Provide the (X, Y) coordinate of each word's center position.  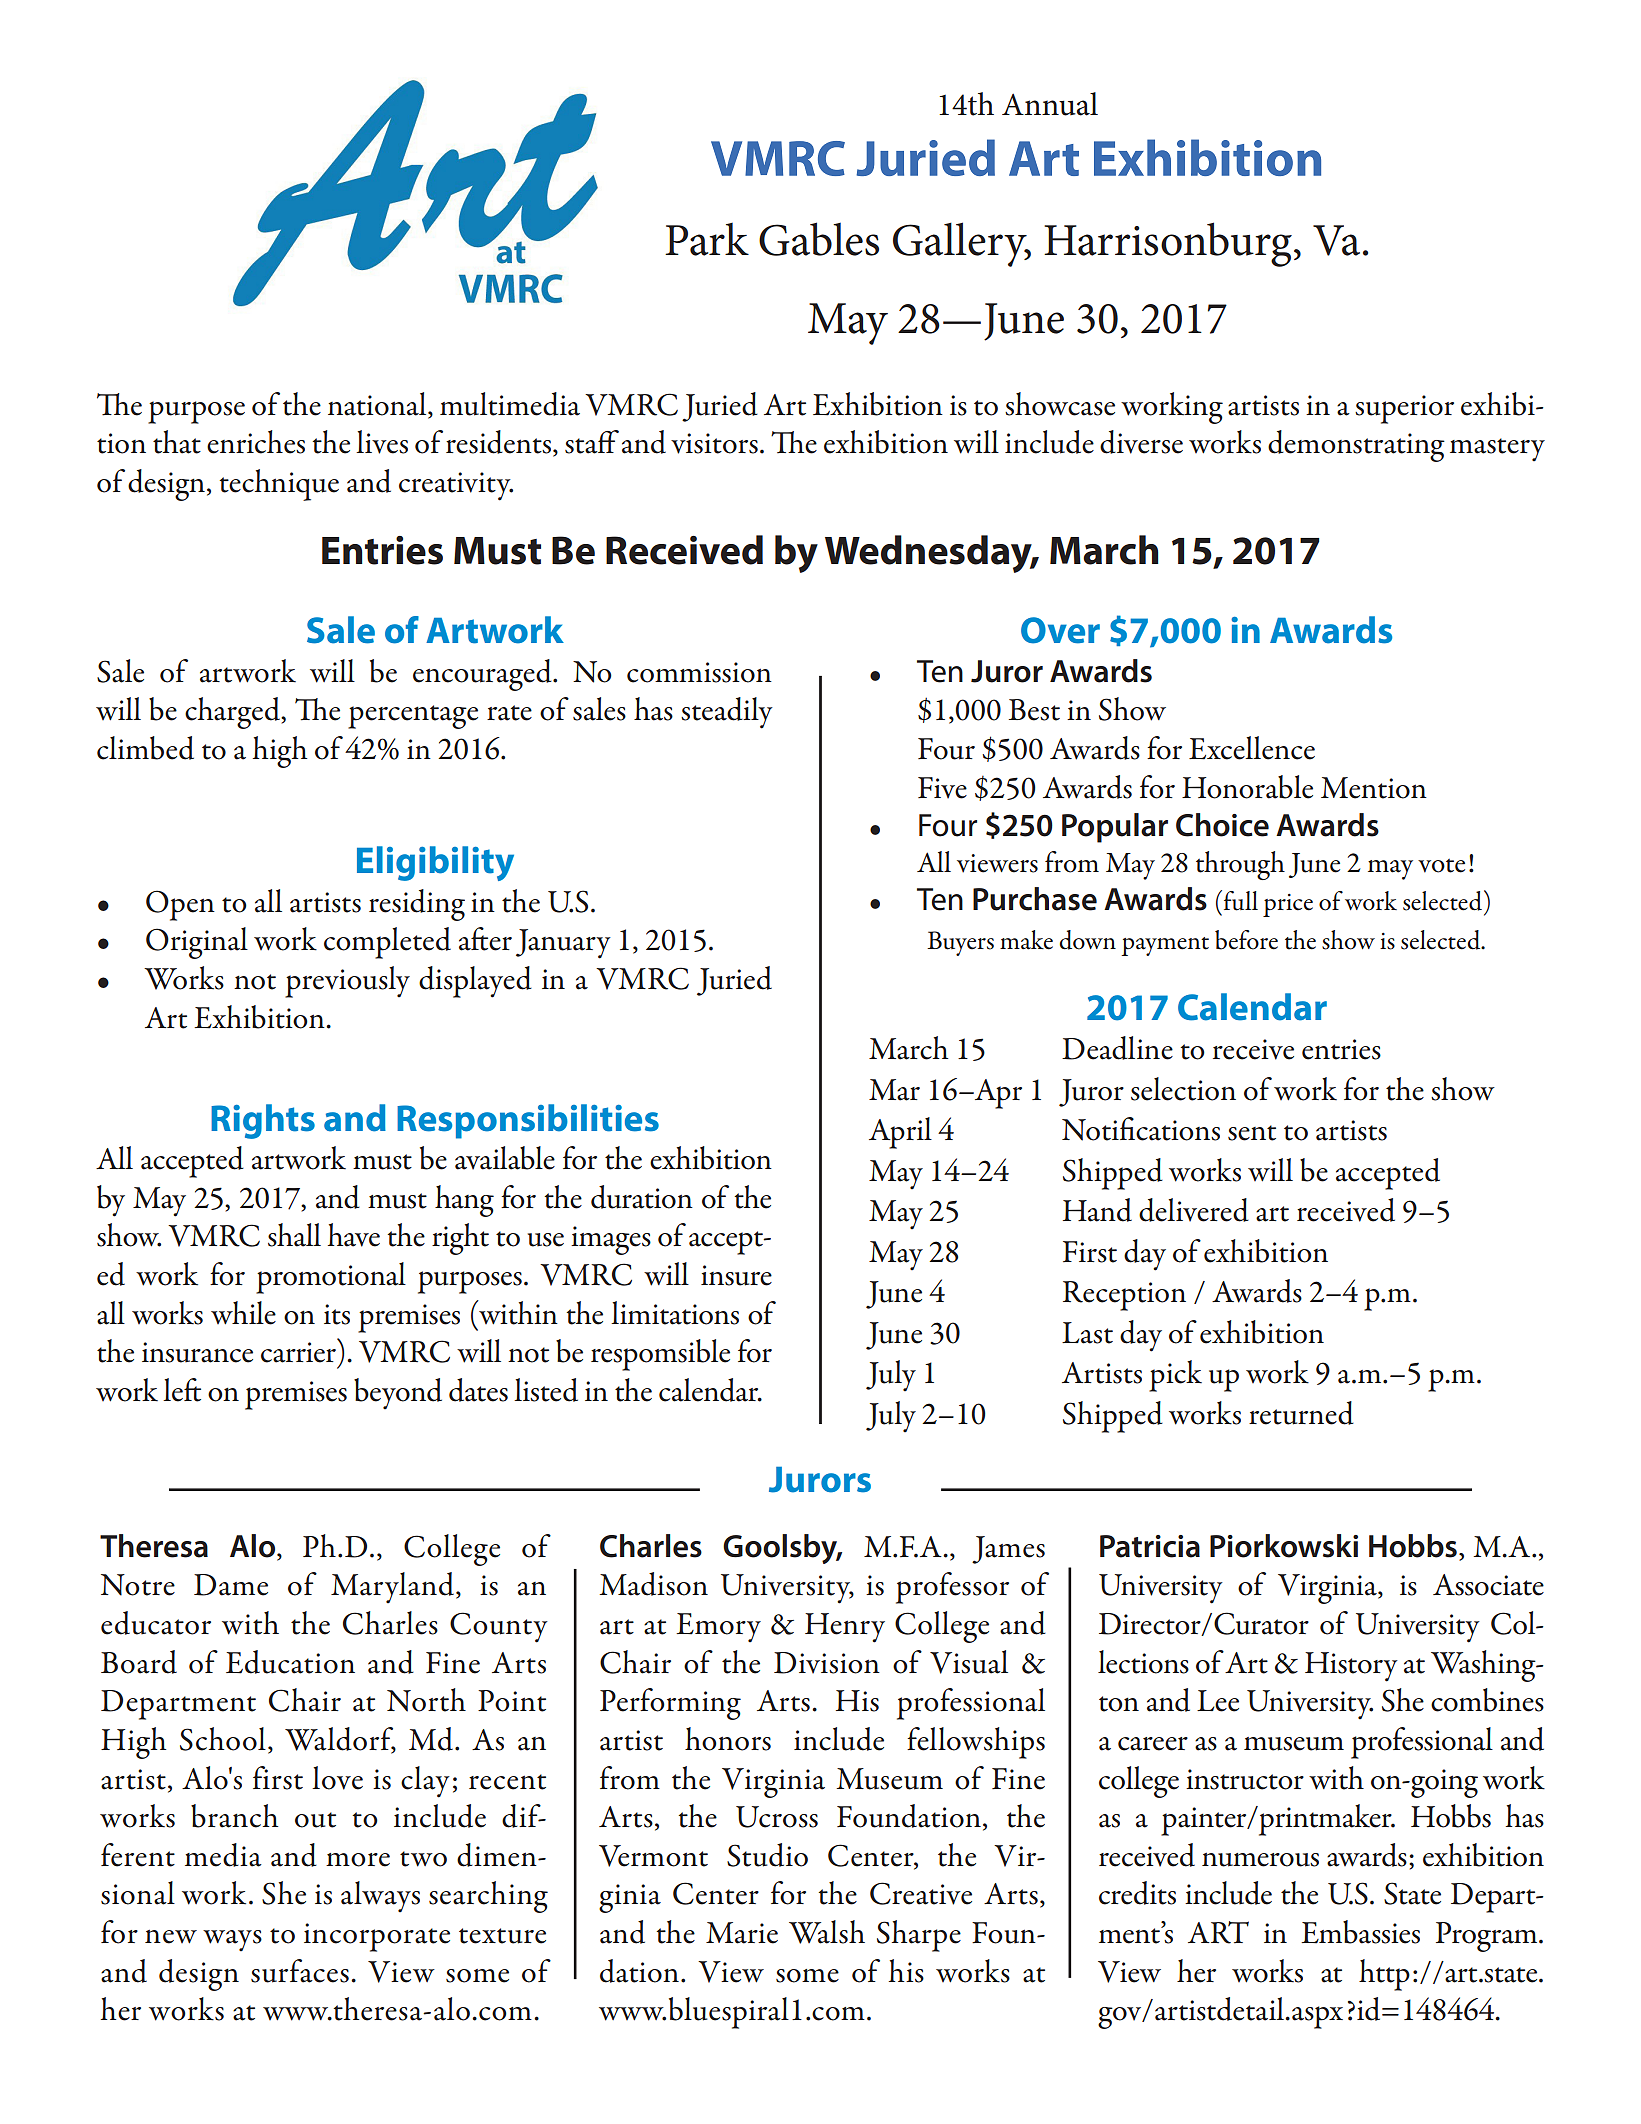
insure (736, 1275)
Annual (1050, 104)
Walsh (827, 1932)
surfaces (300, 1971)
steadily (727, 713)
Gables (819, 239)
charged (234, 713)
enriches (256, 442)
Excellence (1252, 748)
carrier (298, 1352)
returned (1301, 1413)
